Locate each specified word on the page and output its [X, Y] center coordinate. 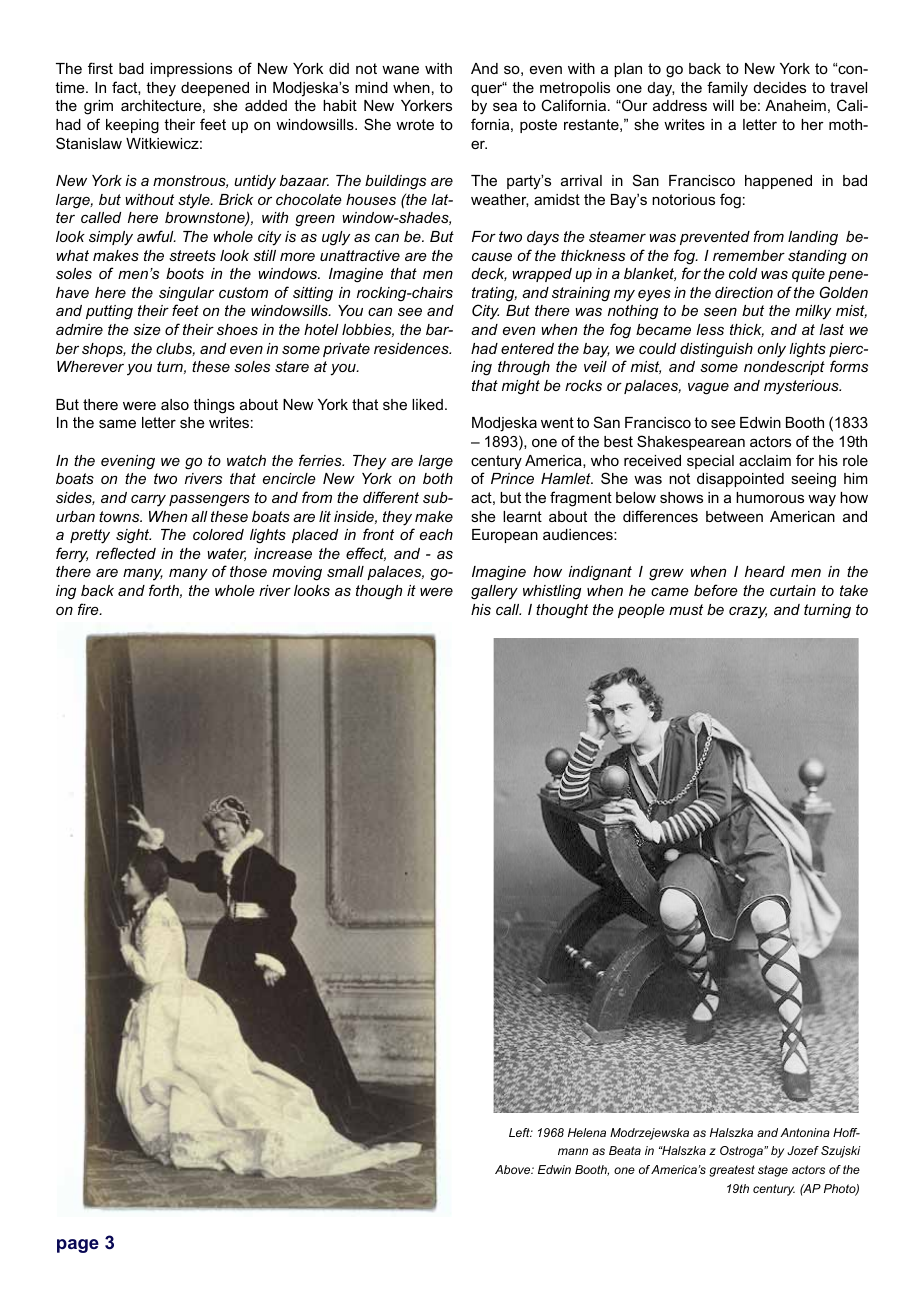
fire [89, 609]
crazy [748, 612]
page [78, 1246]
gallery [494, 592]
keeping [132, 126]
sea [505, 106]
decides [780, 87]
